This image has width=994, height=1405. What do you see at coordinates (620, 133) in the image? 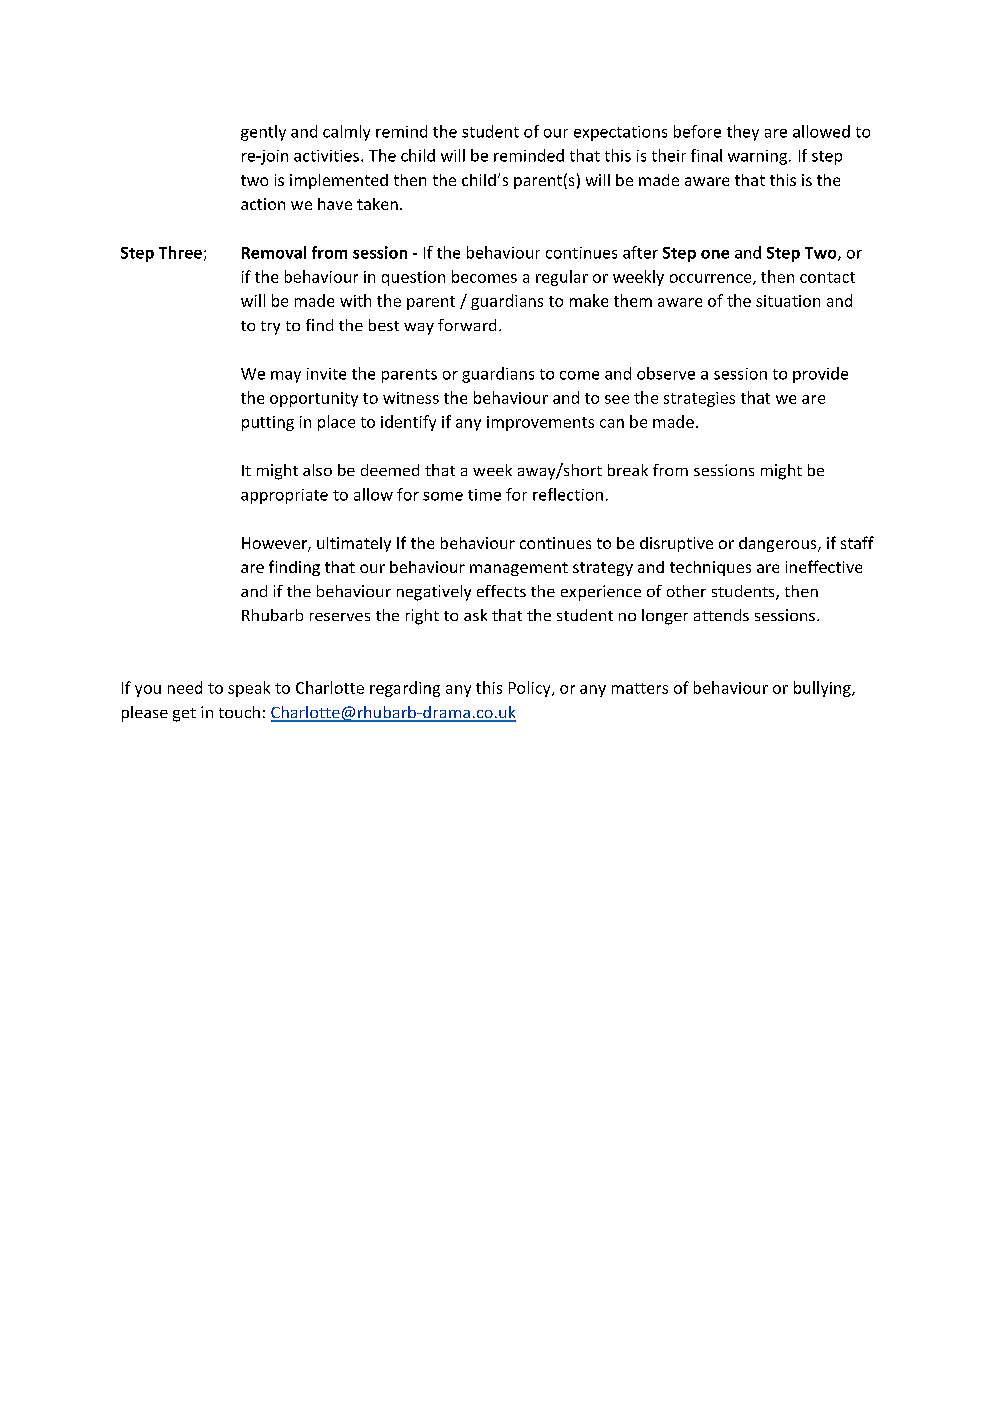
I see `expectations` at bounding box center [620, 133].
